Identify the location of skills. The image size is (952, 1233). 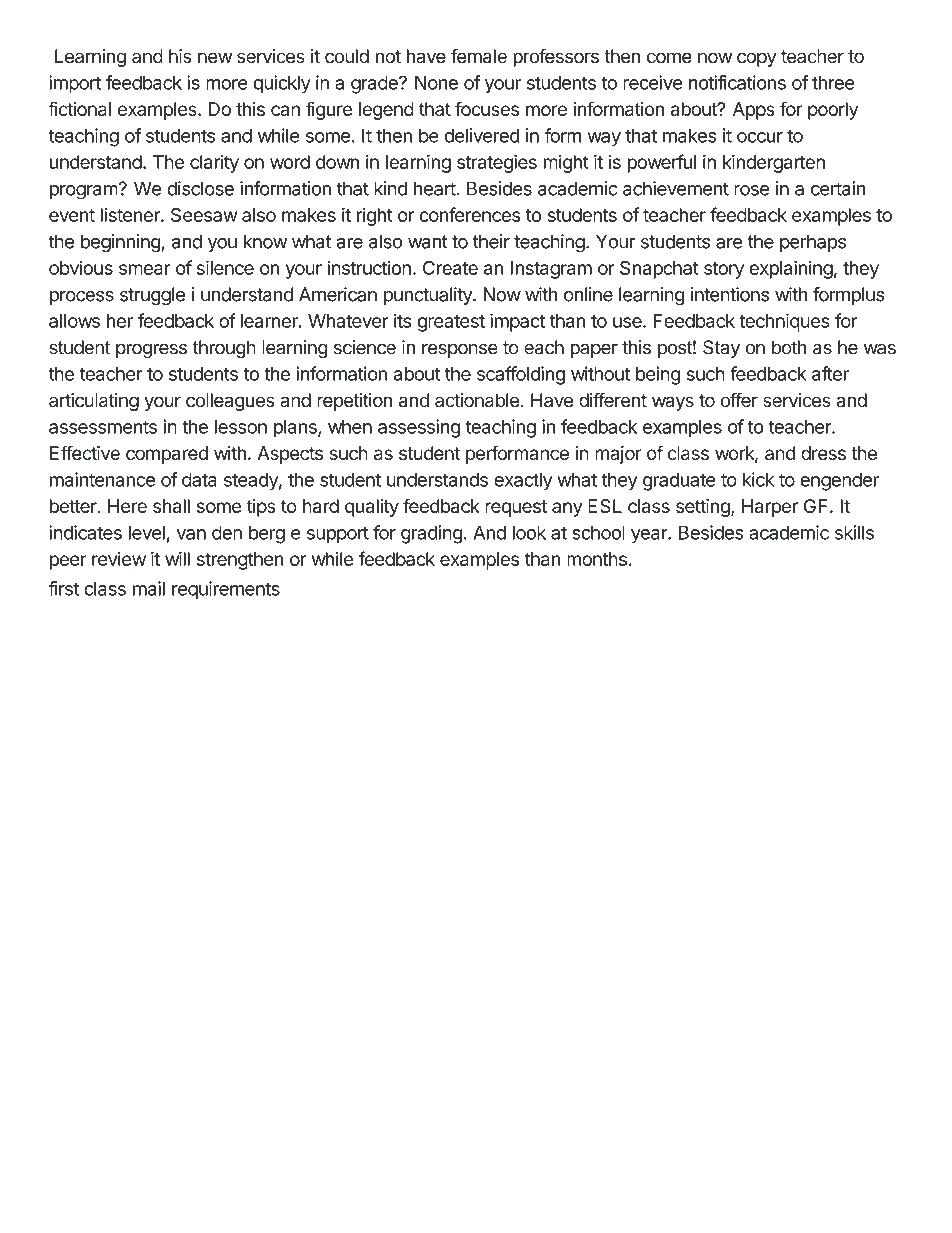
(854, 532).
